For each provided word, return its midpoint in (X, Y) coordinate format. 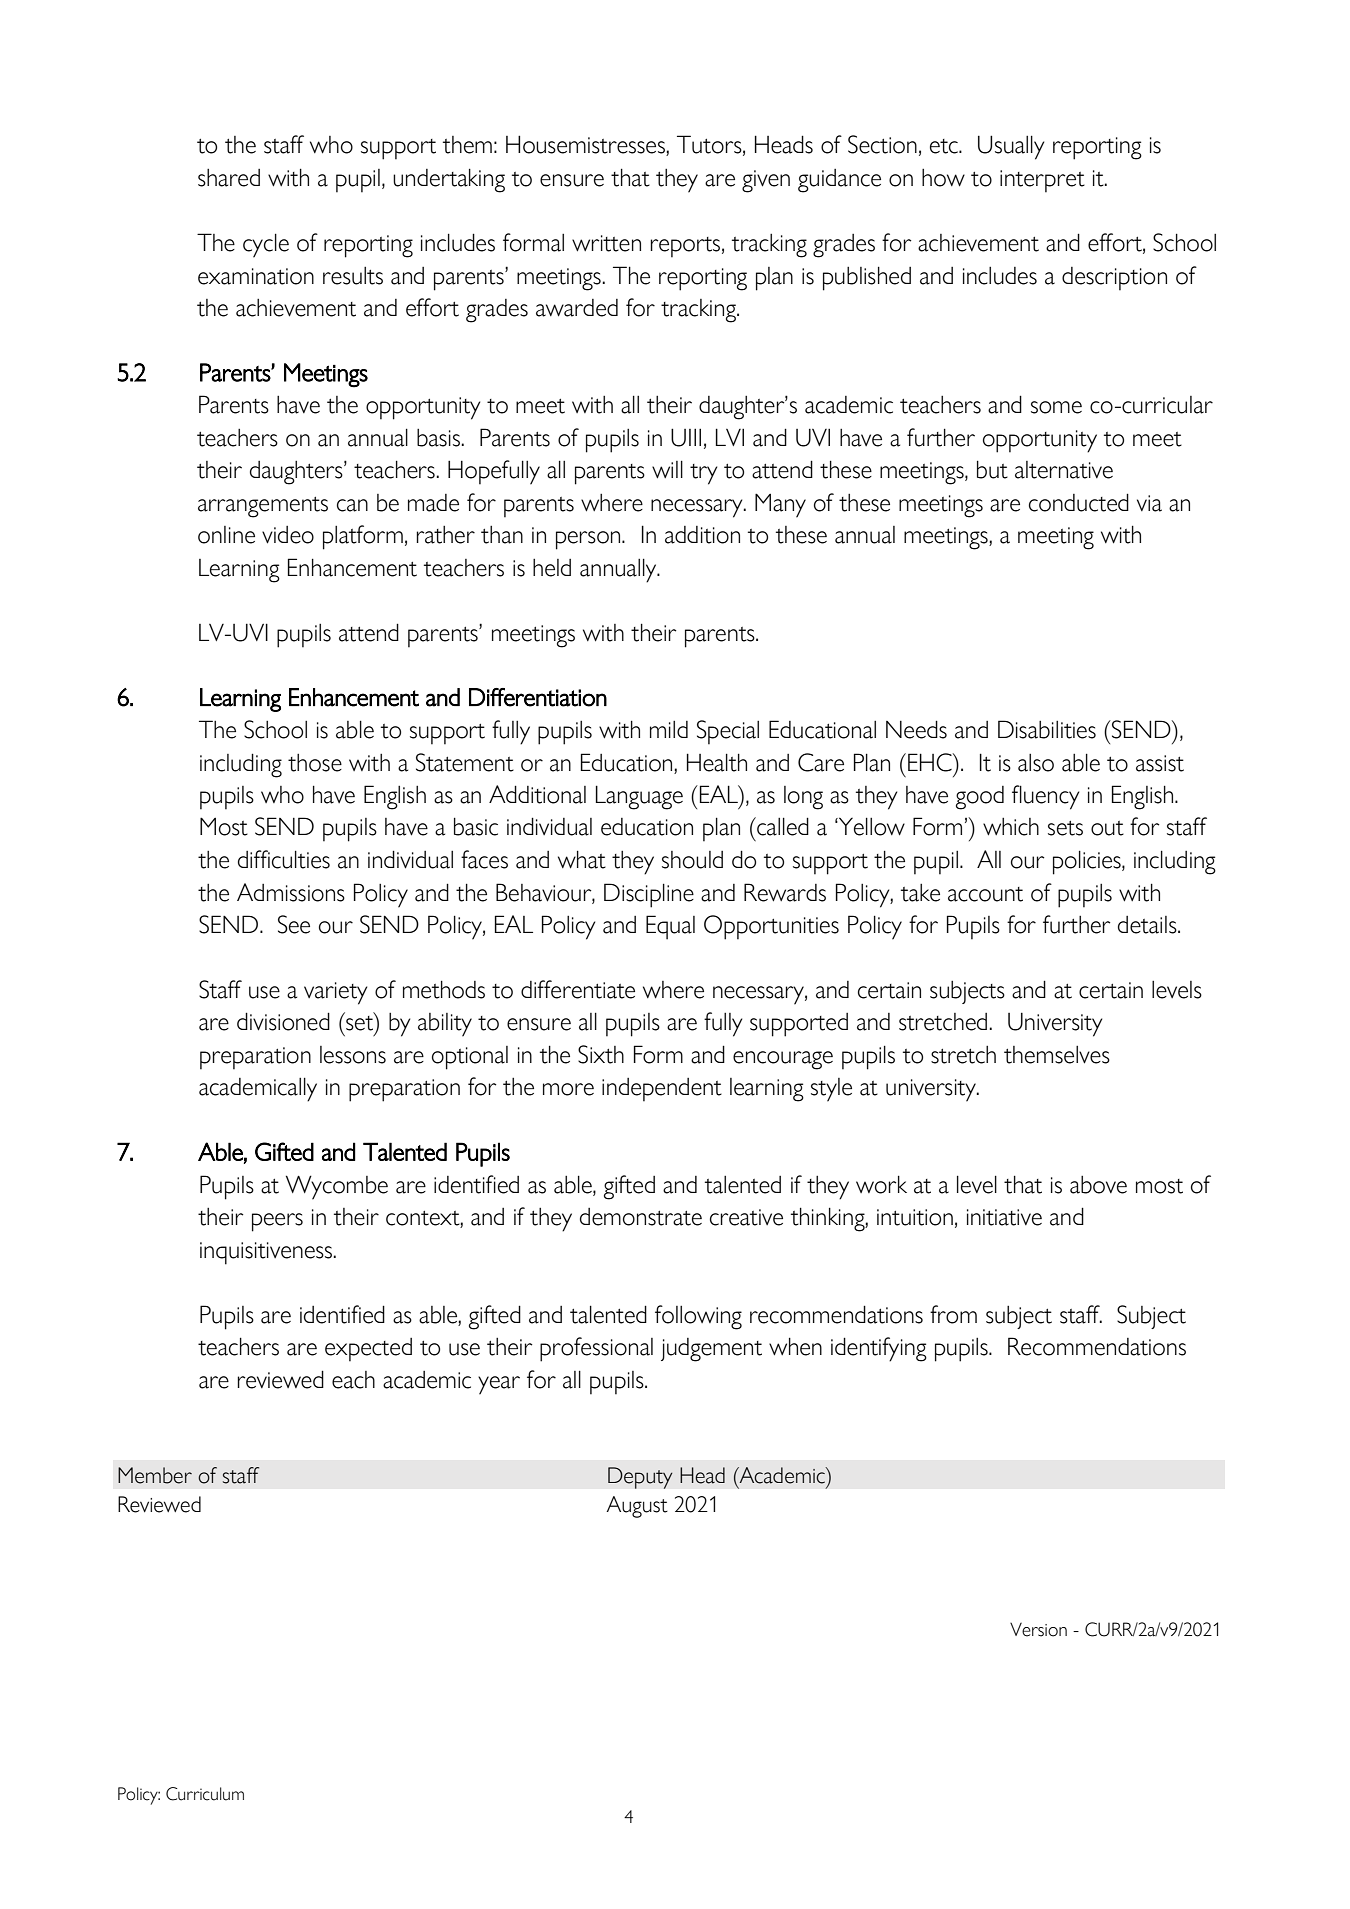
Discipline (649, 895)
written (606, 243)
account (985, 894)
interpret (1042, 181)
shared (229, 178)
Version (1038, 1629)
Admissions (291, 892)
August (637, 1507)
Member (155, 1475)
